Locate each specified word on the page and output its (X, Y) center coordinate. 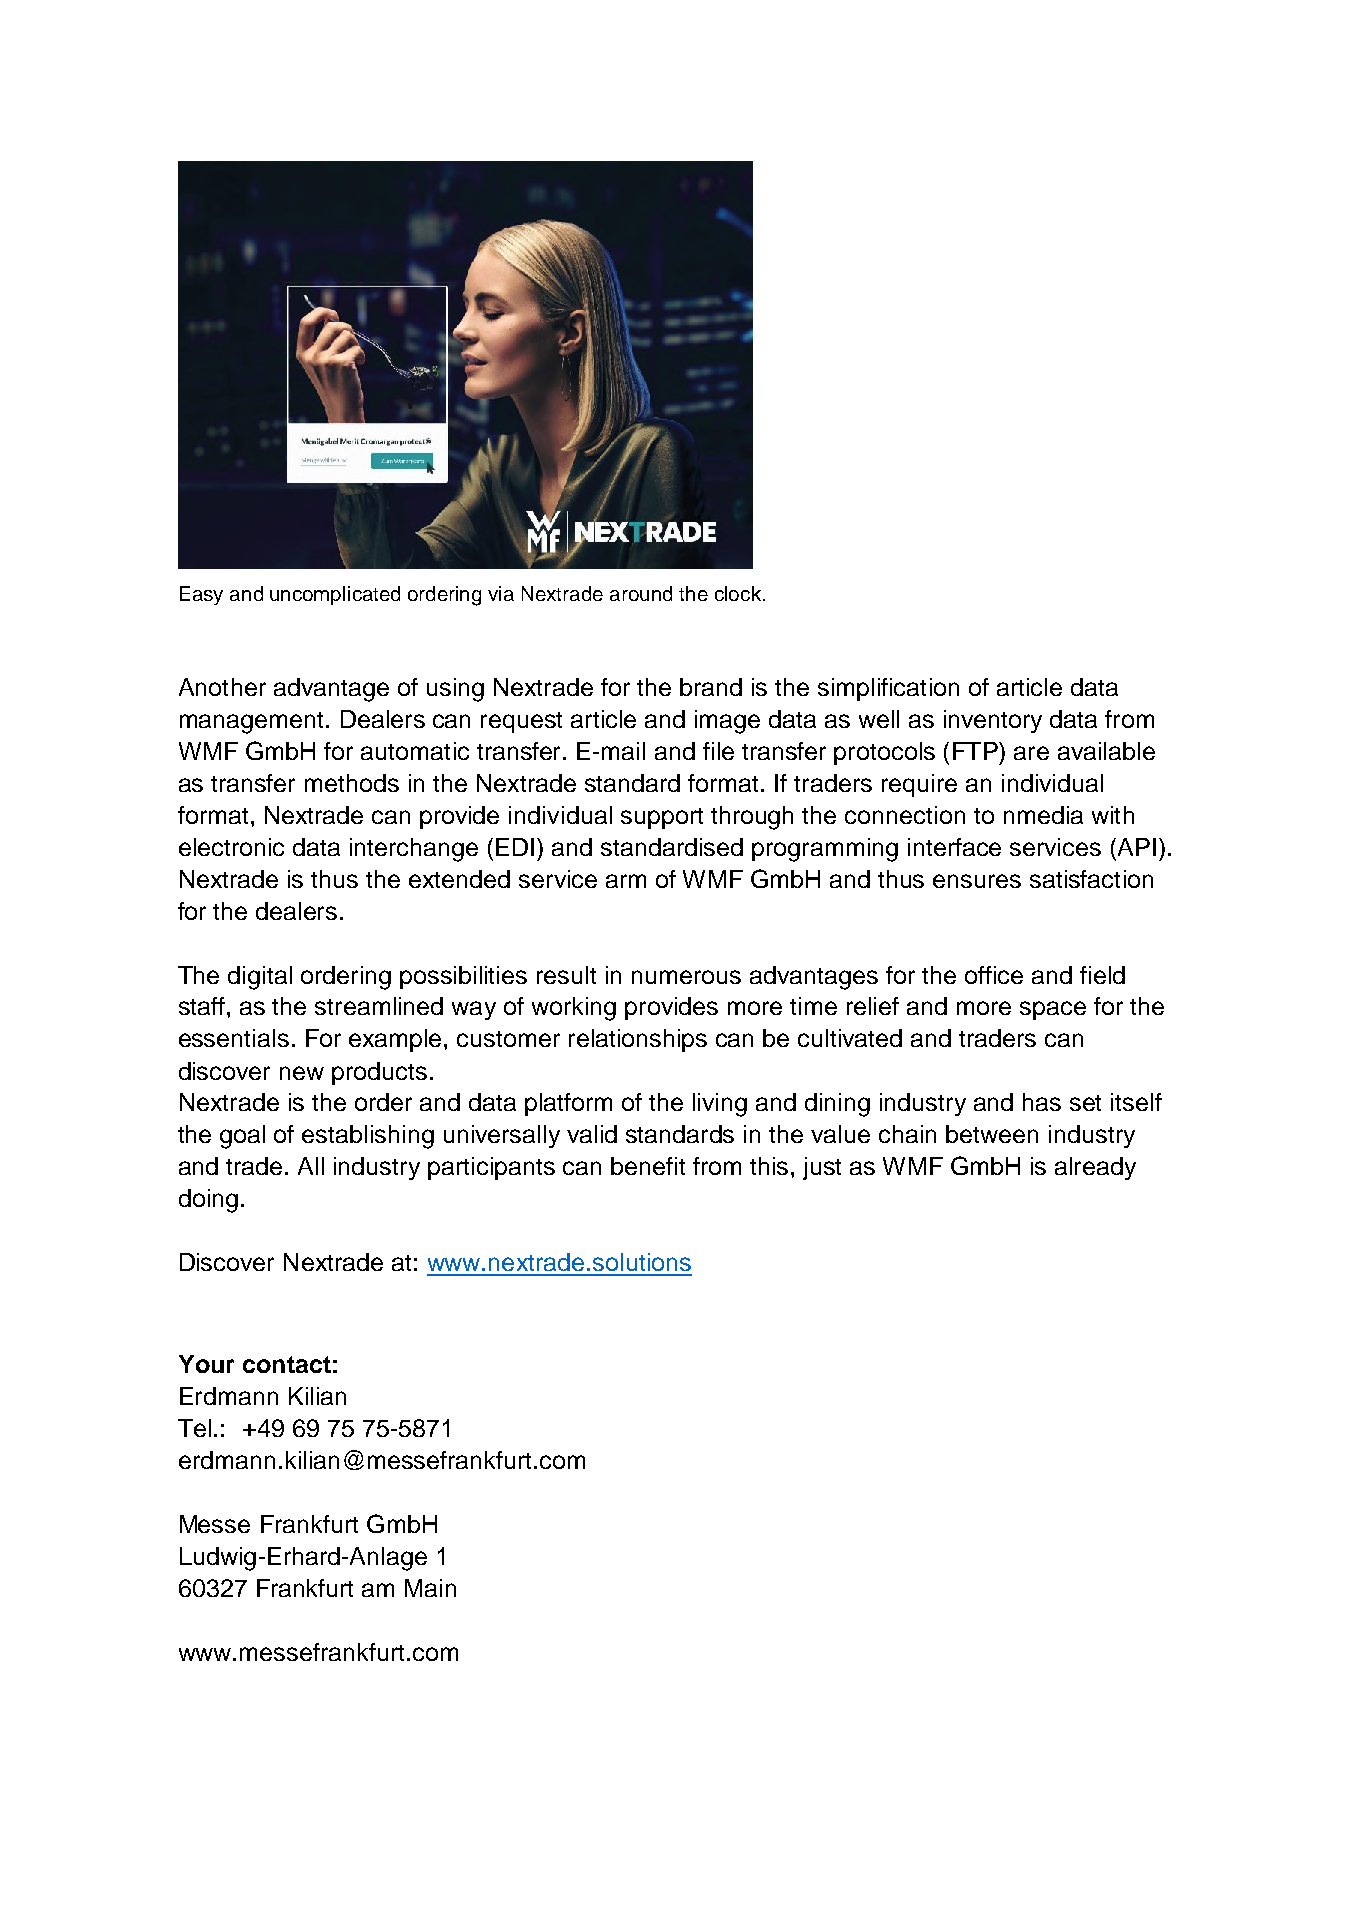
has (1042, 1102)
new (302, 1073)
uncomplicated (335, 595)
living (720, 1105)
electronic (231, 847)
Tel (194, 1428)
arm (626, 881)
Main (430, 1588)
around (641, 593)
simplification (888, 689)
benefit (648, 1166)
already (1095, 1168)
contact (287, 1364)
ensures (977, 881)
